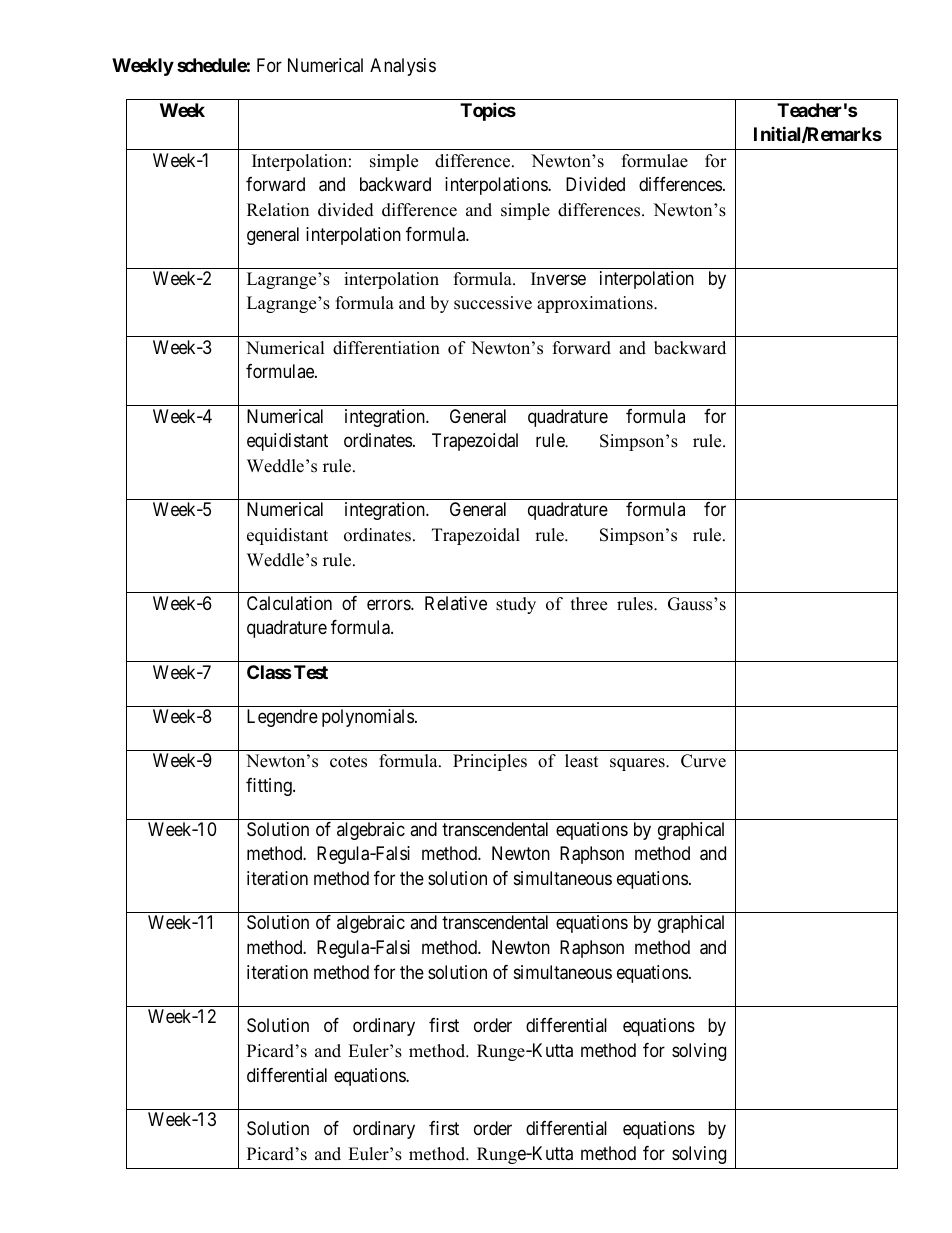  I want to click on squares, so click(638, 764).
